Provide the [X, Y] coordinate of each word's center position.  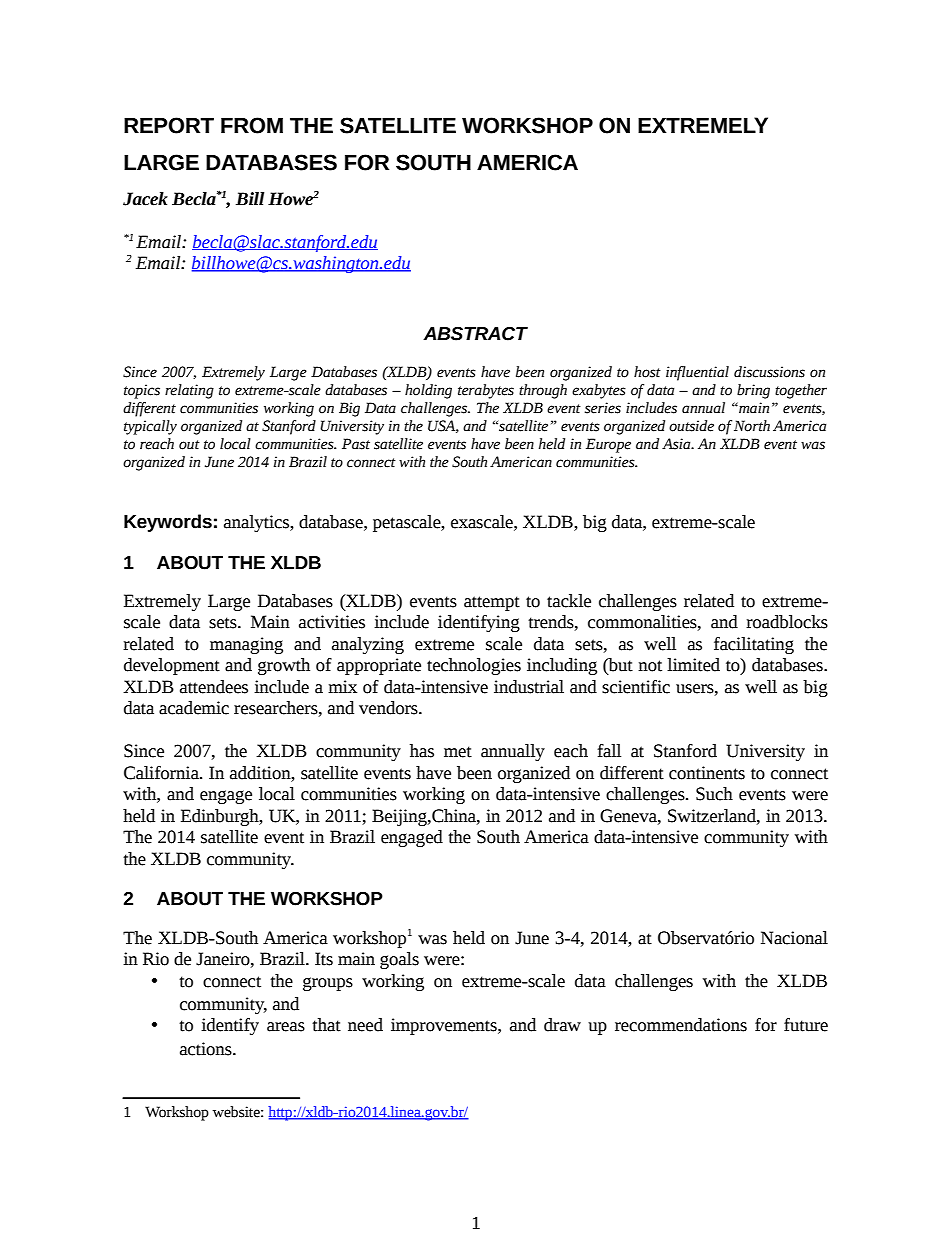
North [752, 426]
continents [707, 773]
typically [150, 427]
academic [194, 708]
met [458, 752]
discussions [769, 372]
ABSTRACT [475, 334]
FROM [252, 125]
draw [562, 1025]
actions [207, 1049]
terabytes [486, 391]
